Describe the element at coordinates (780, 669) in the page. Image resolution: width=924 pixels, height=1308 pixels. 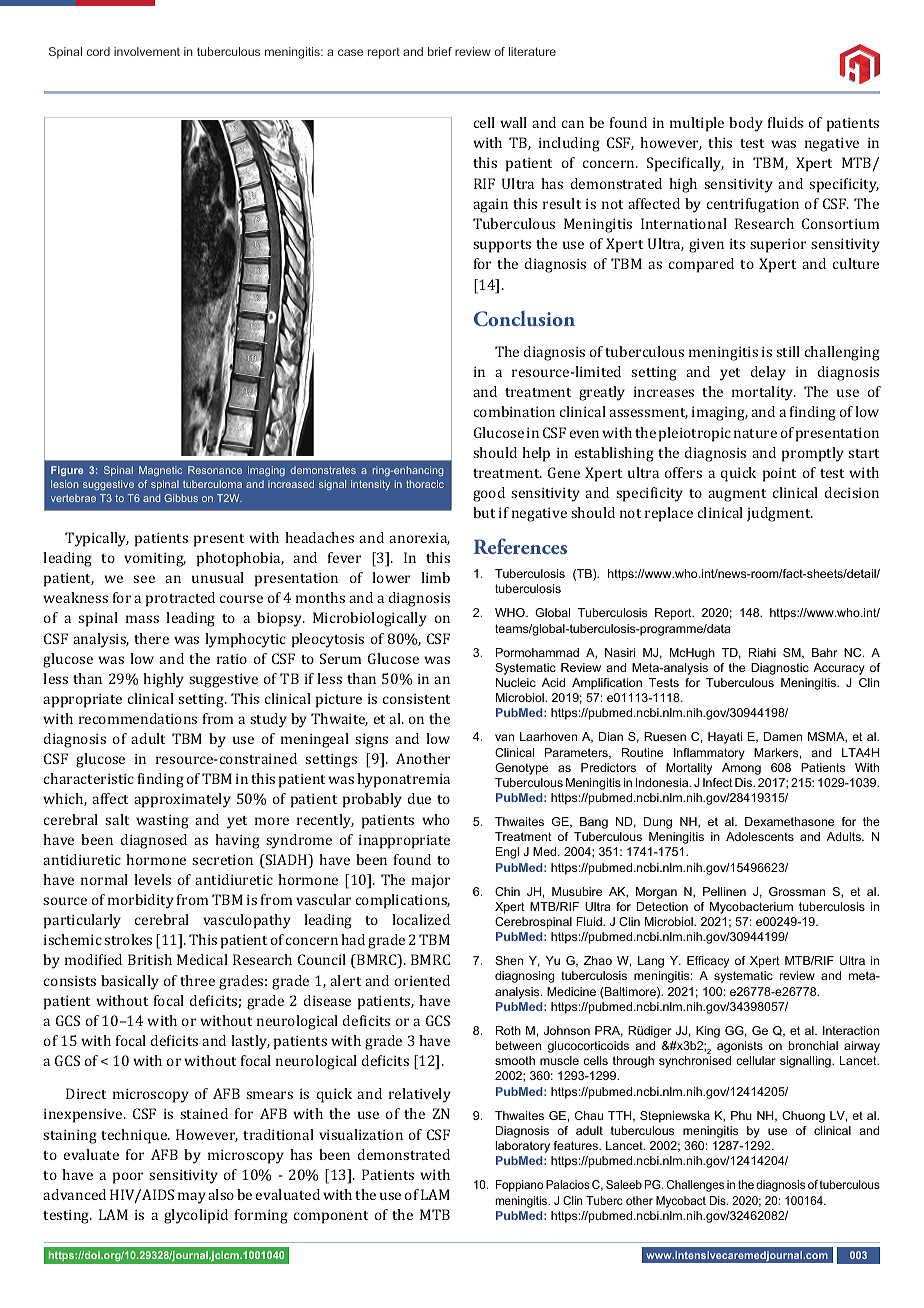
I see `Diagnostic` at that location.
